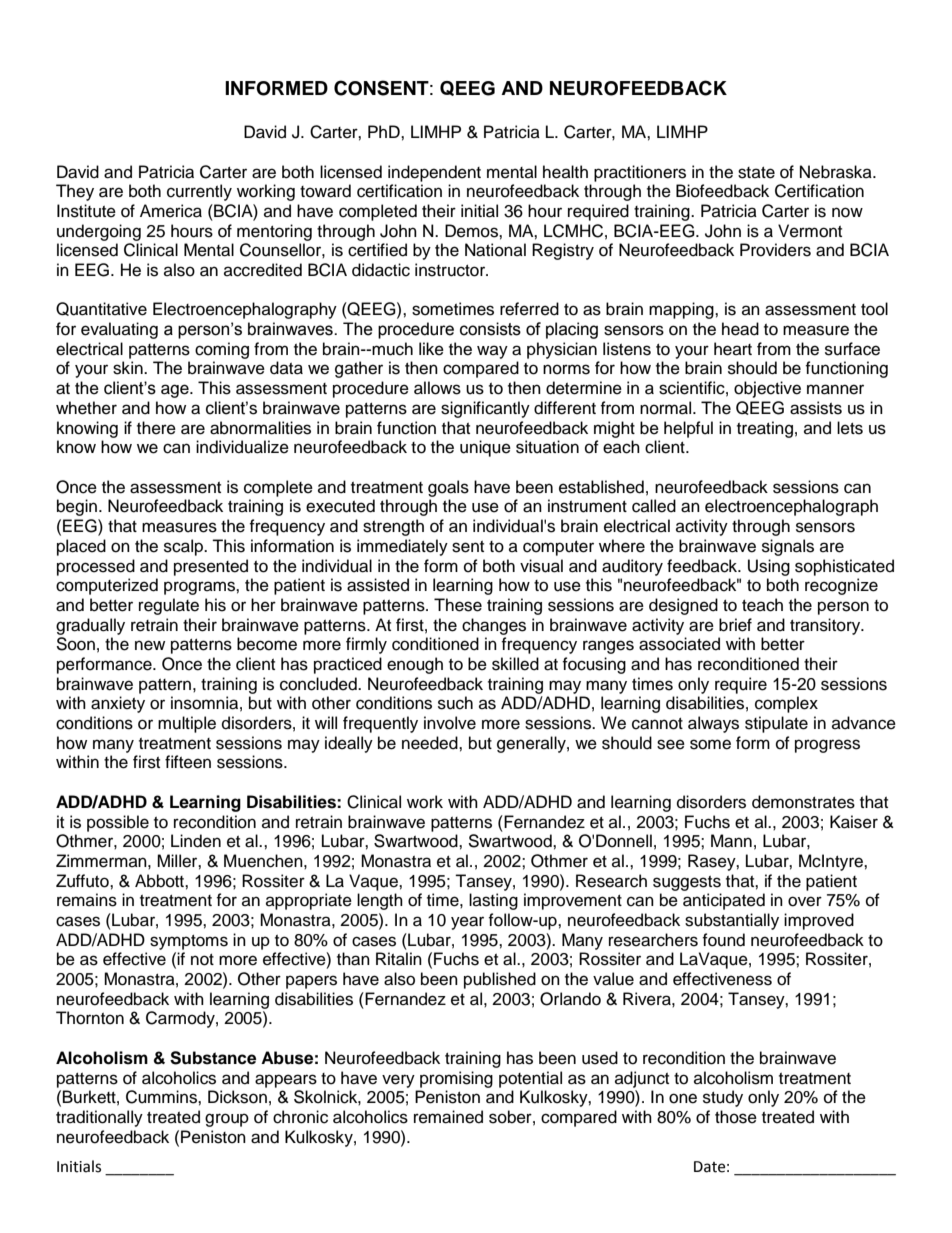 The height and width of the screenshot is (1233, 952). I want to click on significantly, so click(485, 409).
